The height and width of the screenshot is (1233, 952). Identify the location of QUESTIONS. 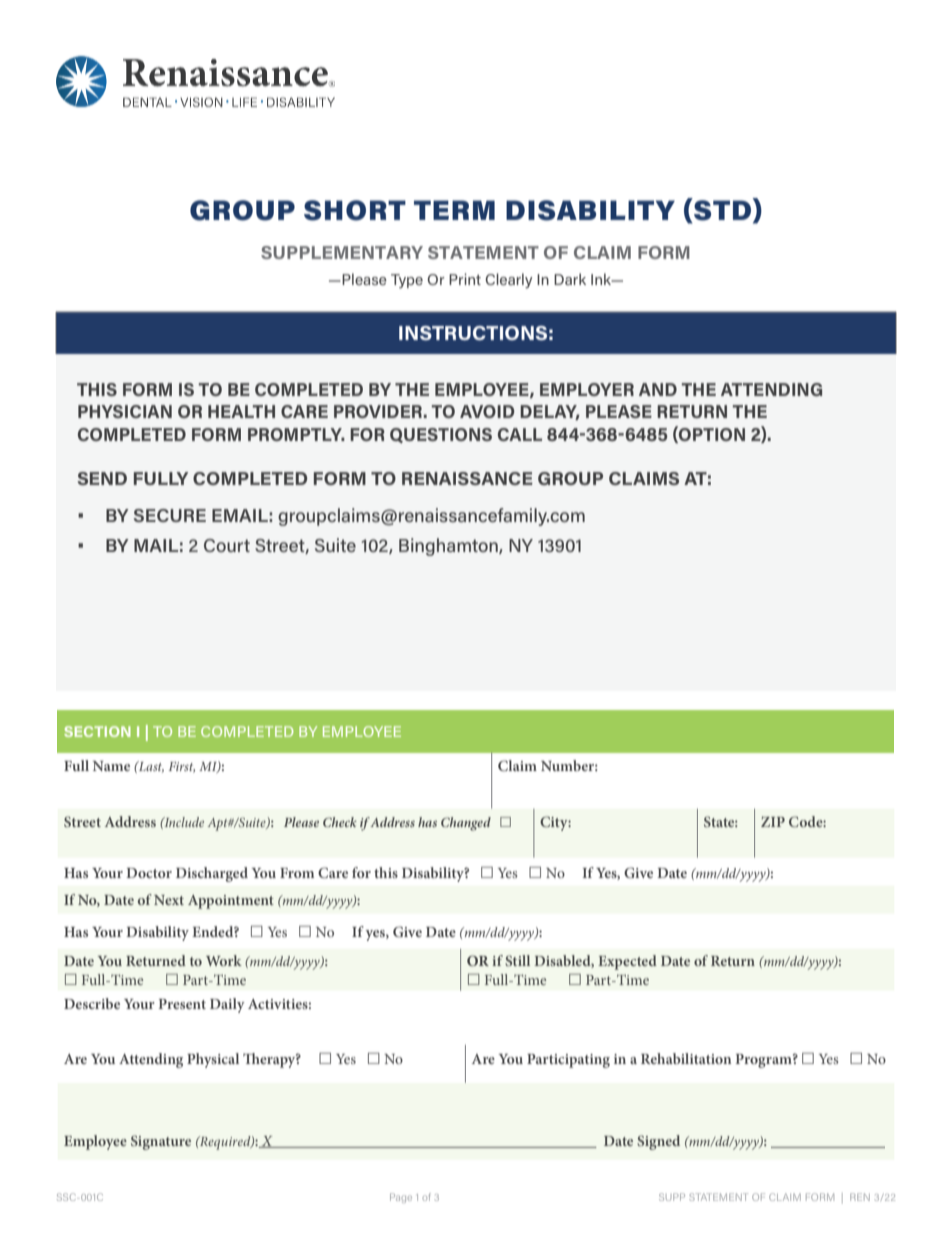
(441, 435).
